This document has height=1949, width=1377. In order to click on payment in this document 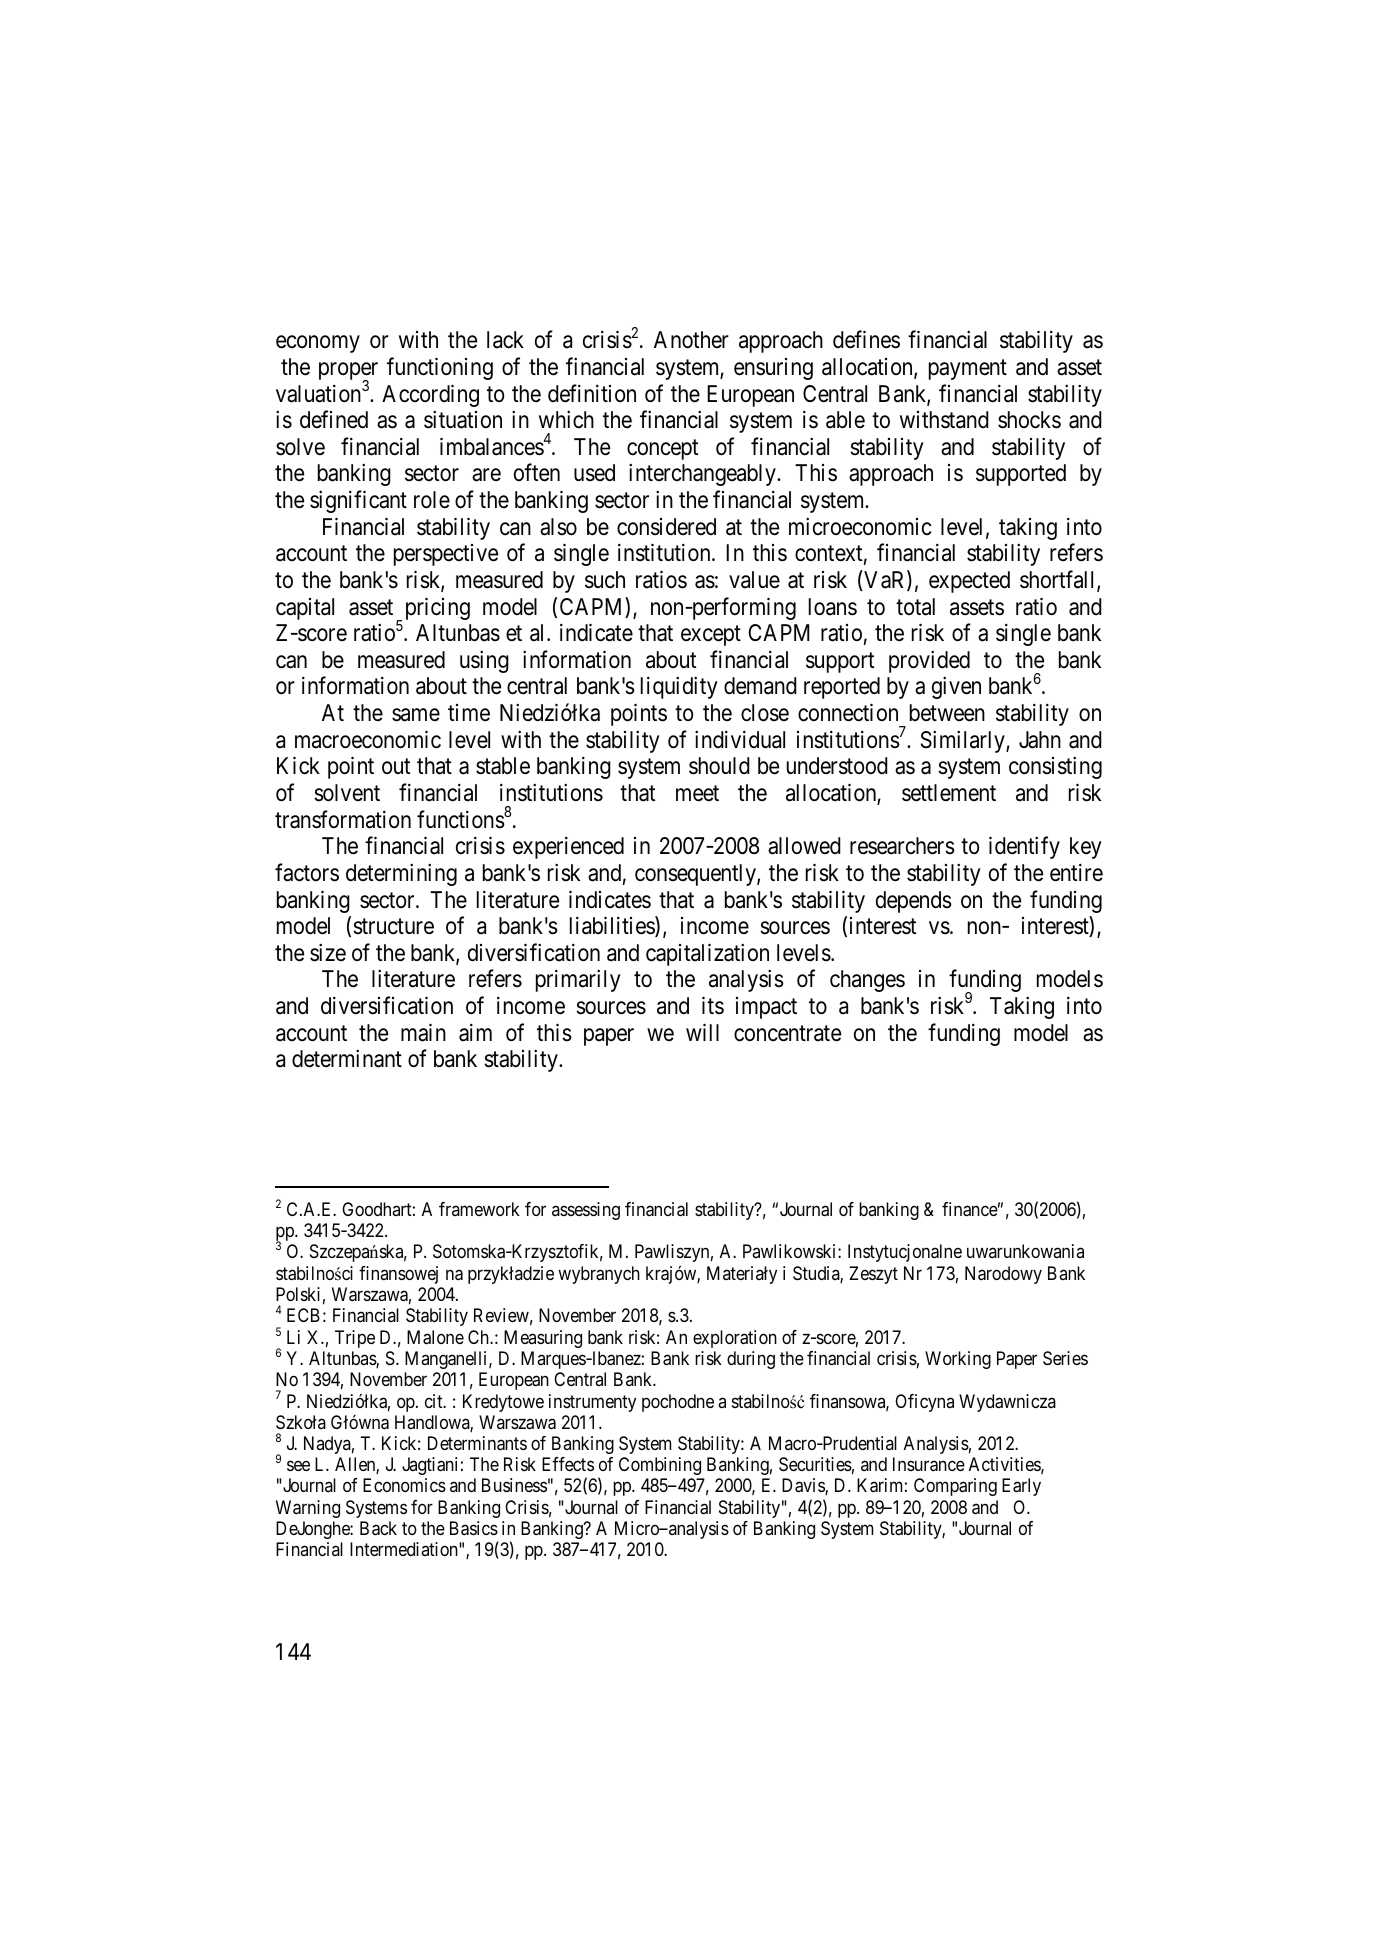, I will do `click(968, 370)`.
